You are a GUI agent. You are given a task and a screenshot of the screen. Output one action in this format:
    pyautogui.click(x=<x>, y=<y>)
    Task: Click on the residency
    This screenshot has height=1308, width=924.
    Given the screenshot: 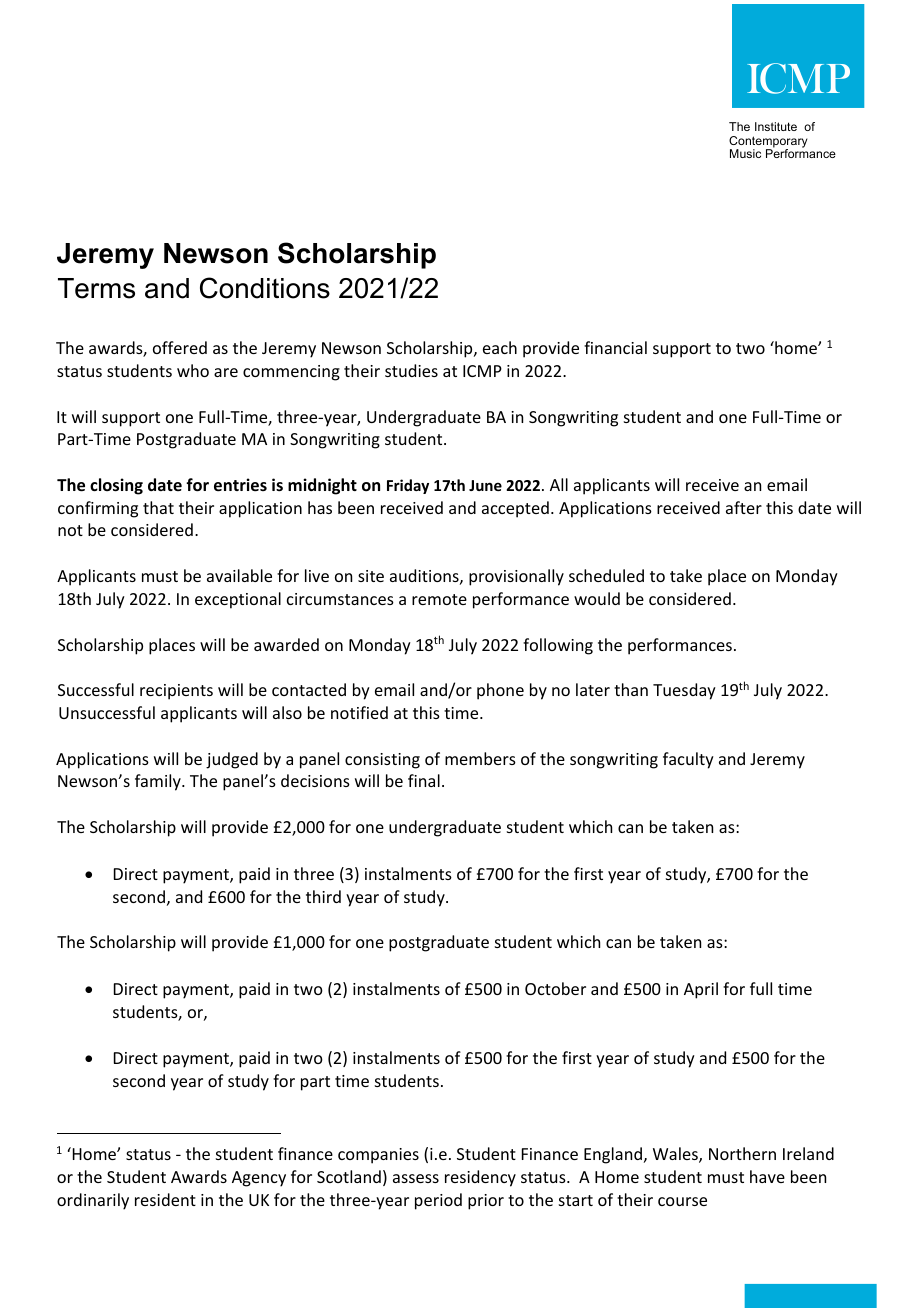 What is the action you would take?
    pyautogui.click(x=480, y=1178)
